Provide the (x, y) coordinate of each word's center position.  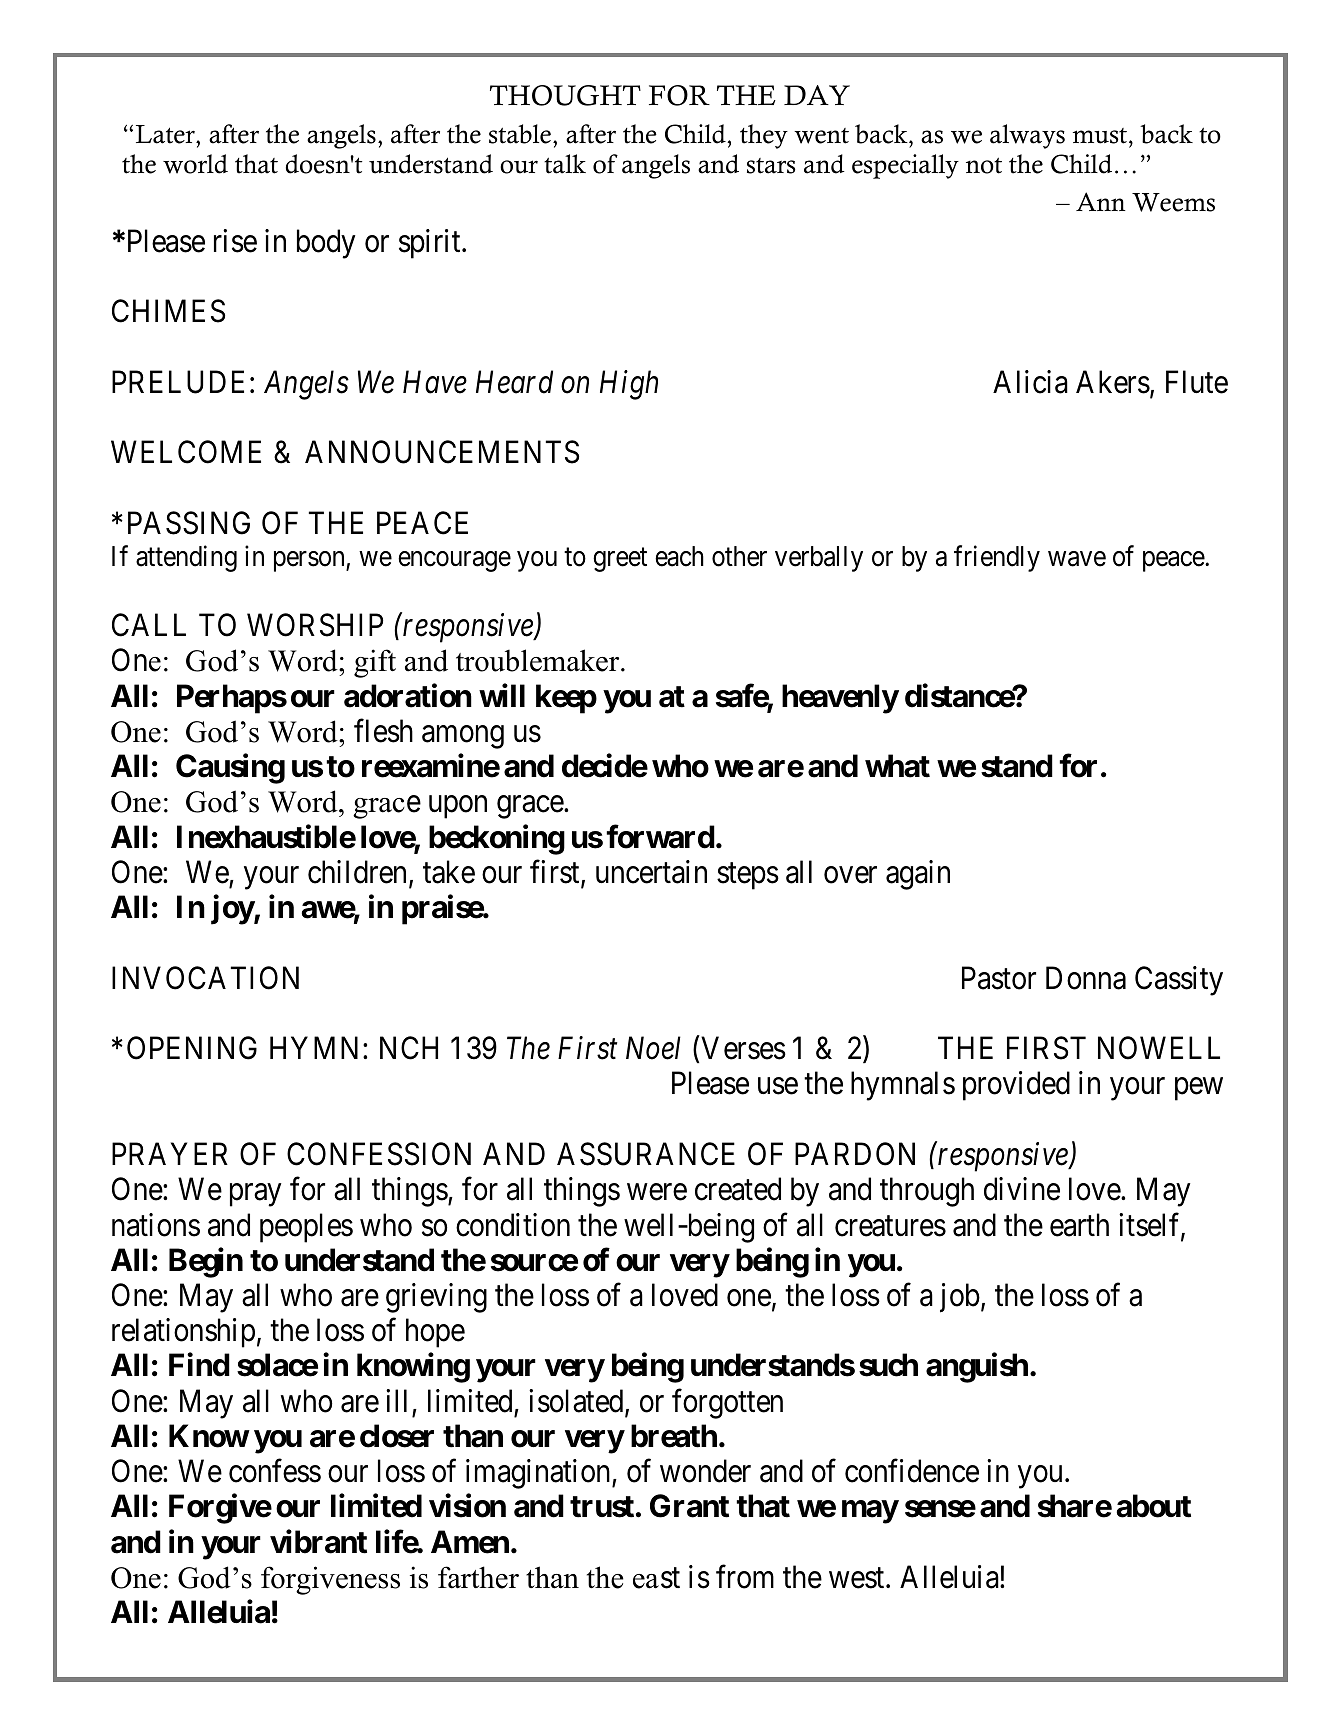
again (918, 875)
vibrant (318, 1541)
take (449, 872)
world (195, 164)
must (1101, 136)
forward (660, 836)
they (764, 136)
